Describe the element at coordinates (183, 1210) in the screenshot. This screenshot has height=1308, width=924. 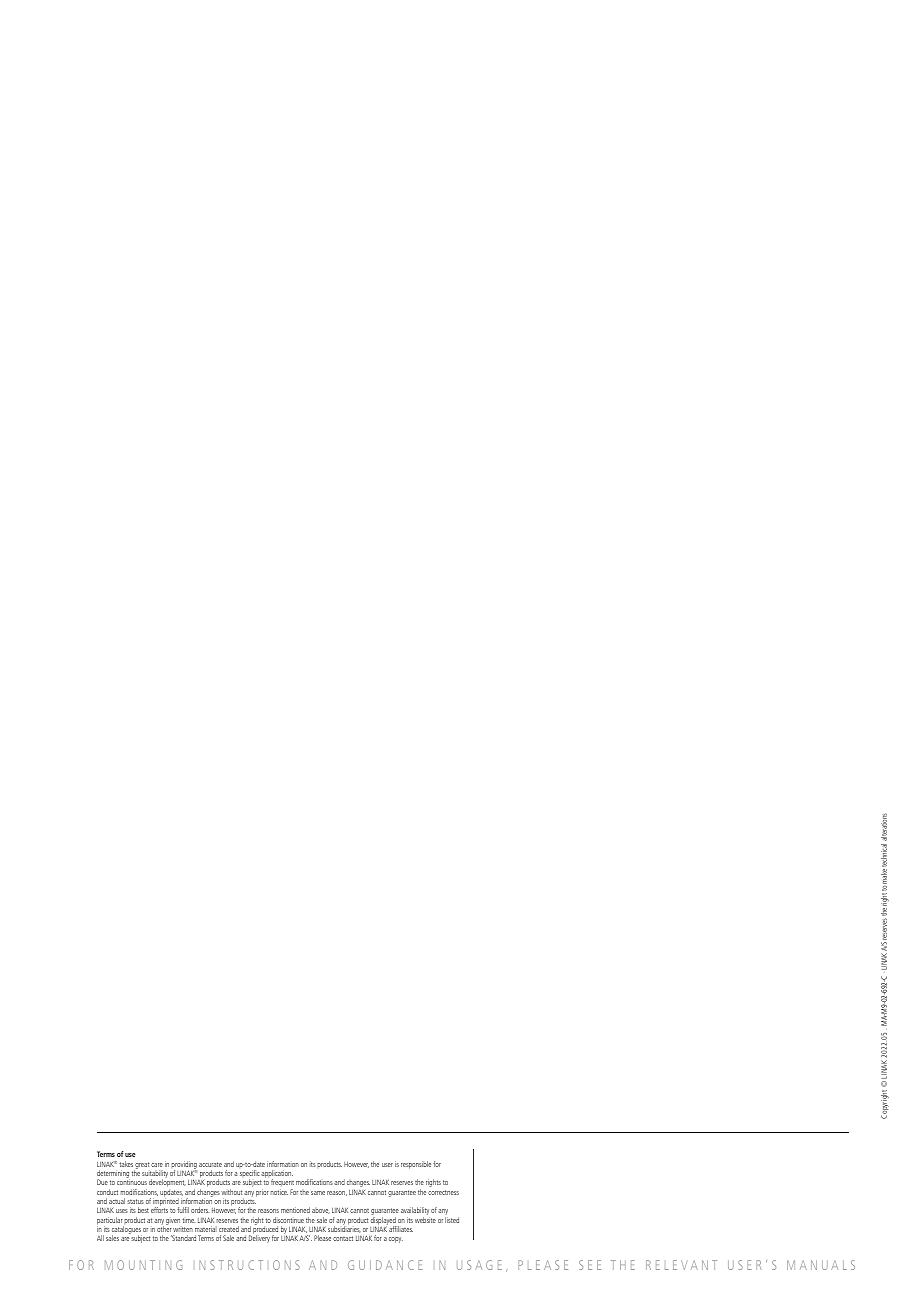
I see `fulfil` at that location.
